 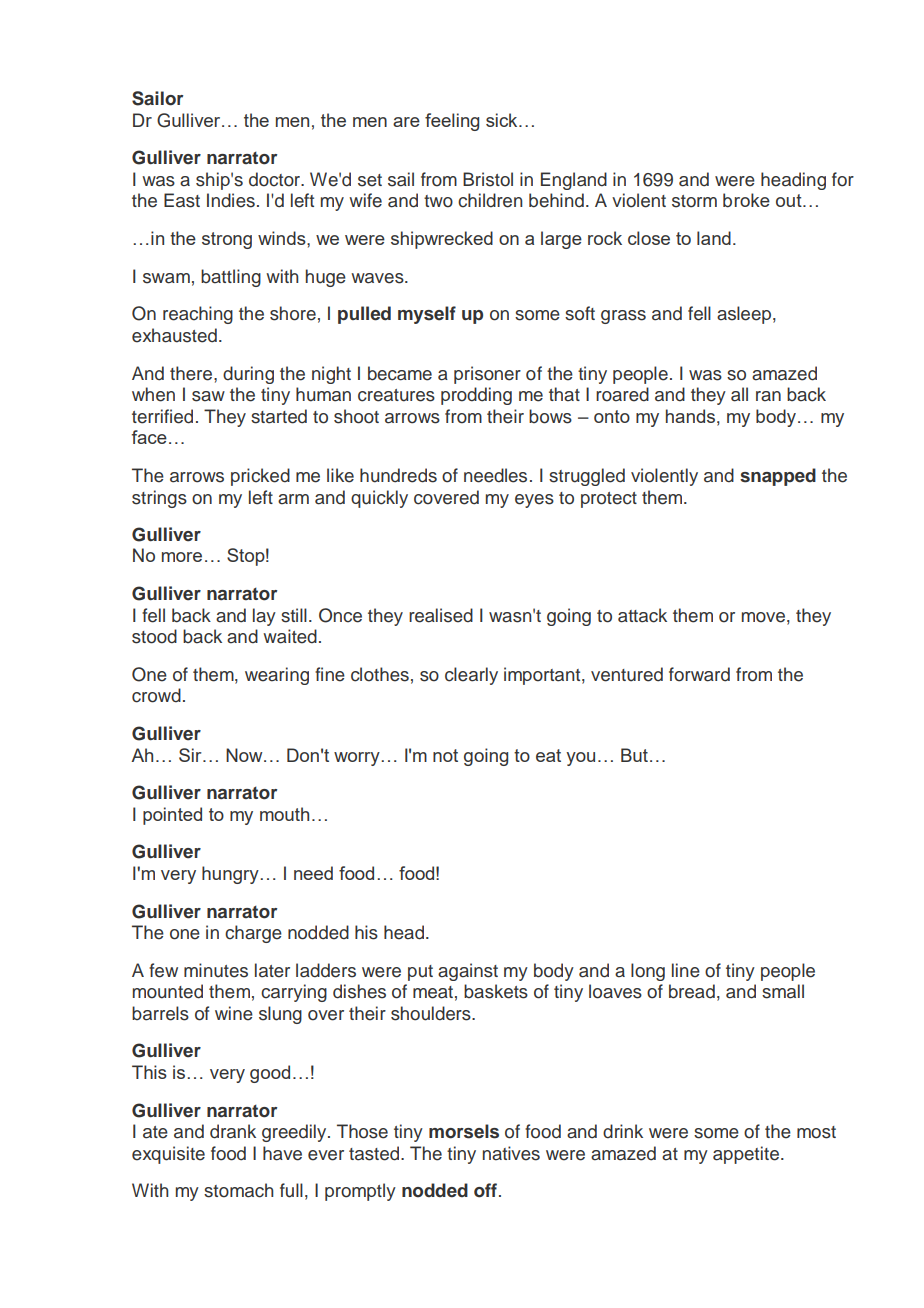 What do you see at coordinates (233, 1131) in the screenshot?
I see `drank` at bounding box center [233, 1131].
